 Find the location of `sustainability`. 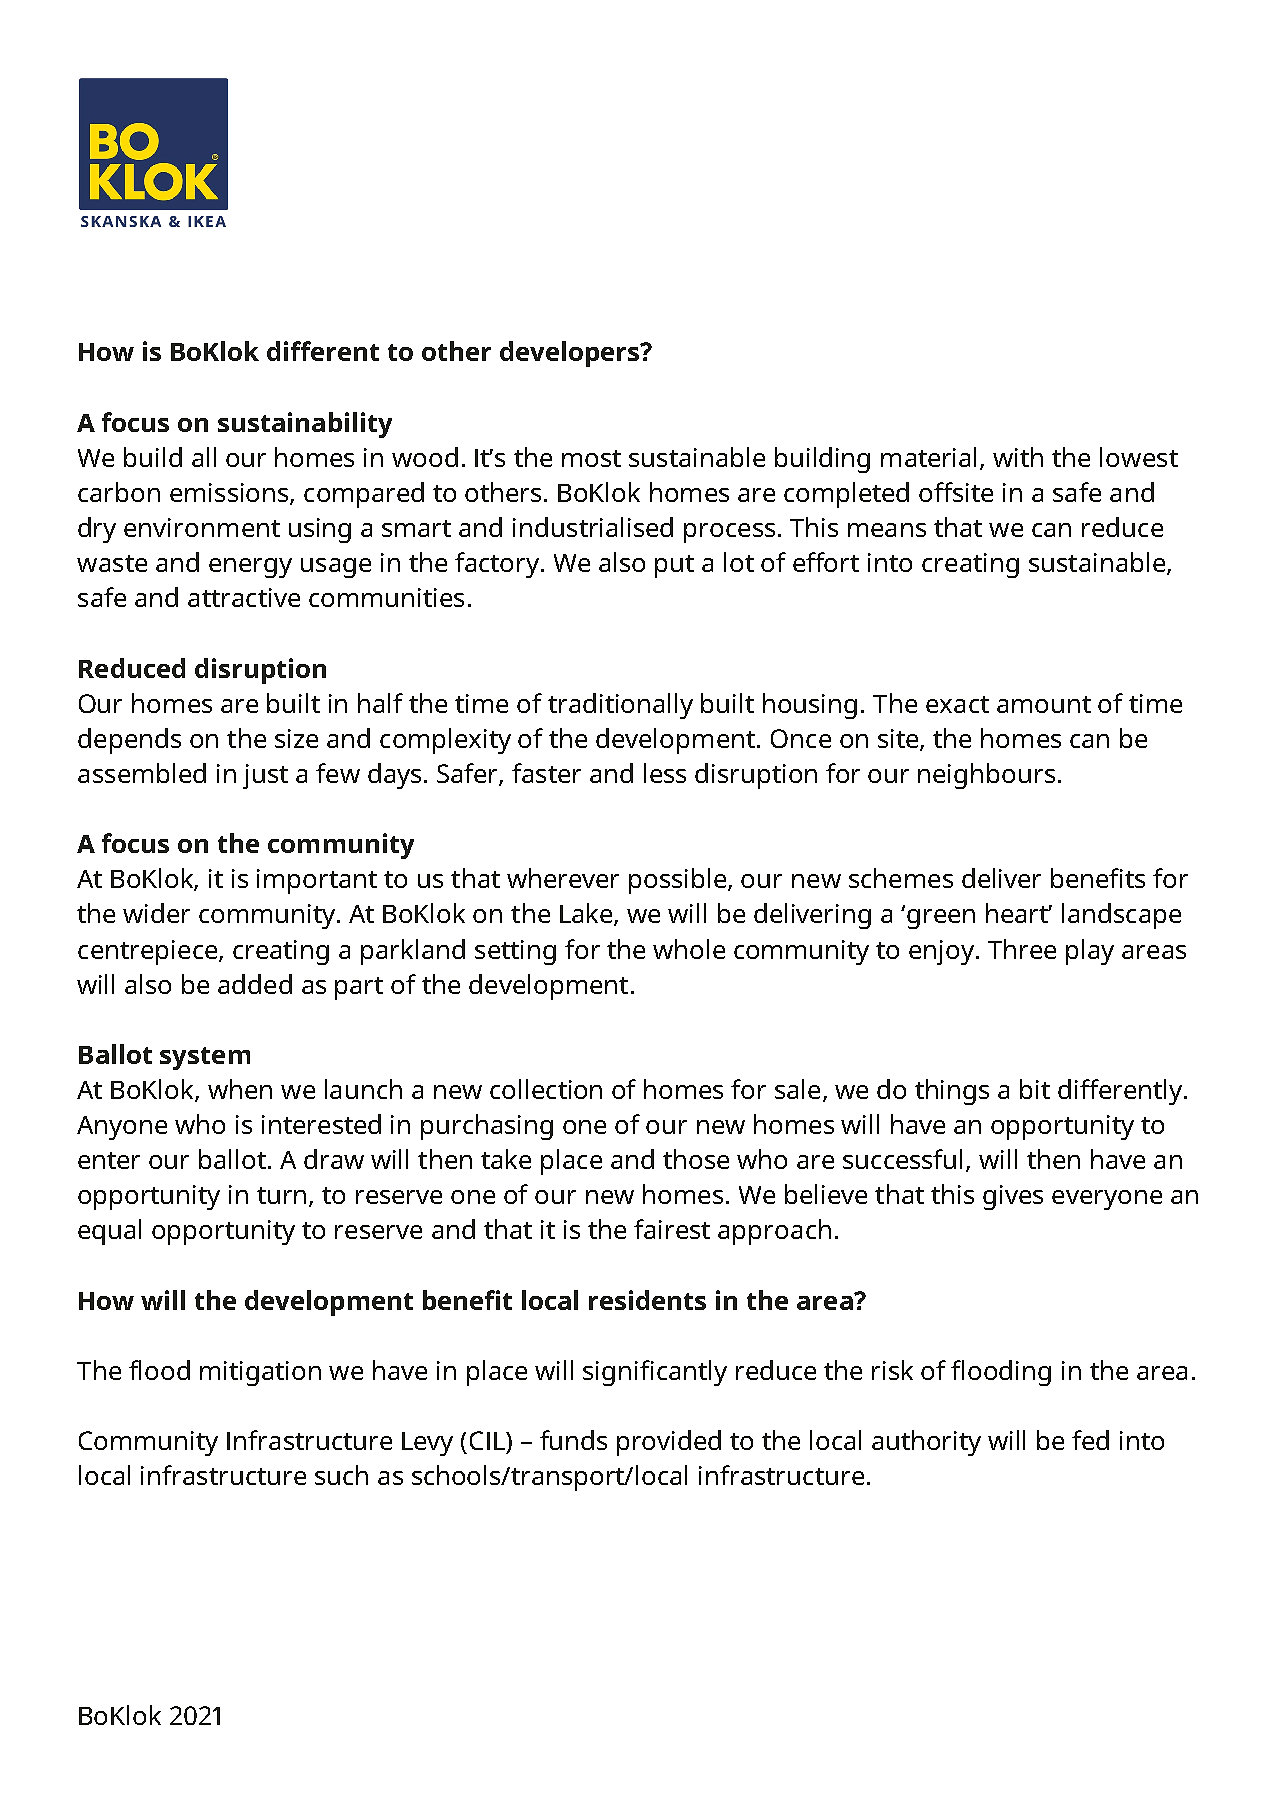

sustainability is located at coordinates (305, 425).
